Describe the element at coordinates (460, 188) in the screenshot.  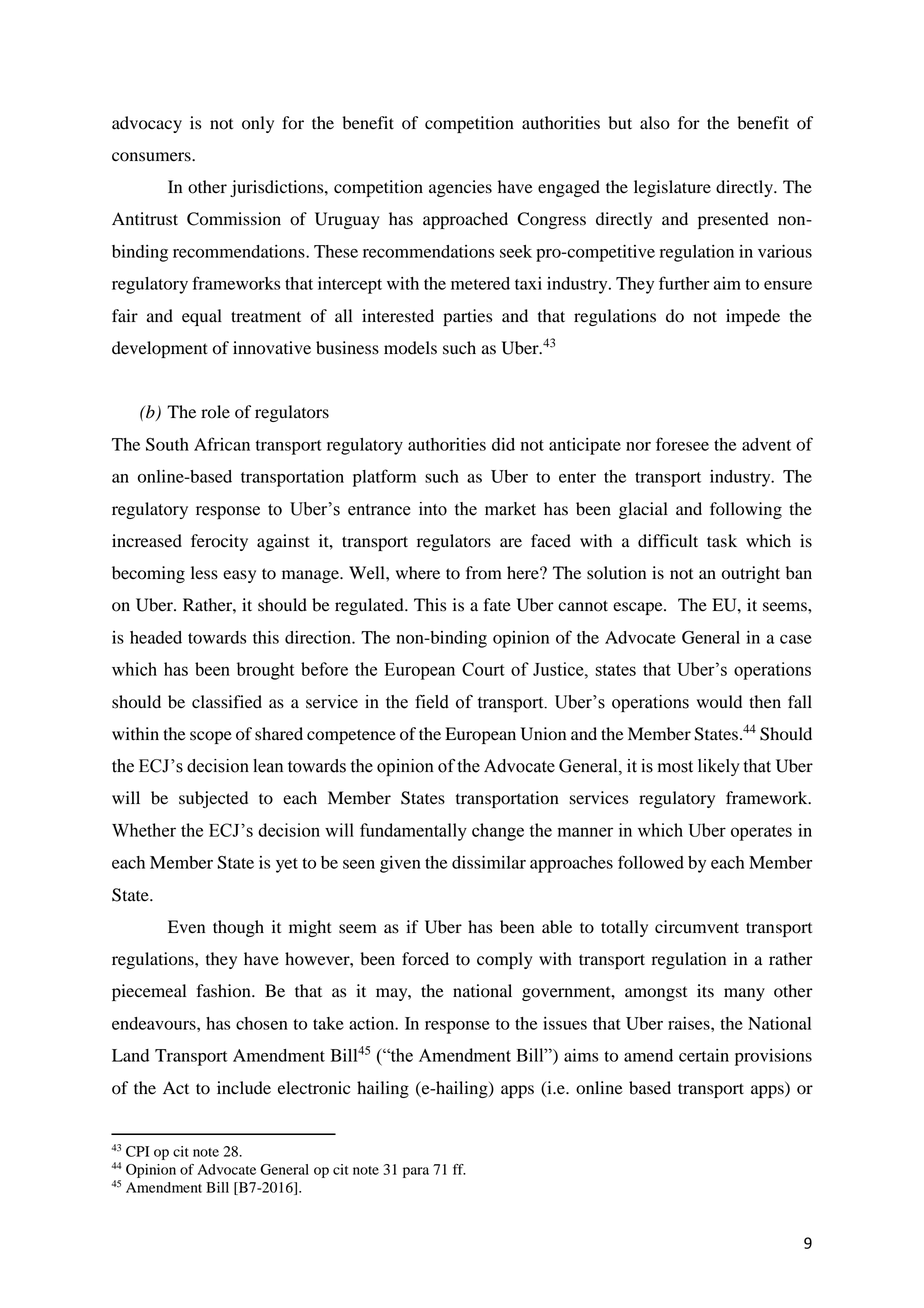
I see `agencies` at that location.
